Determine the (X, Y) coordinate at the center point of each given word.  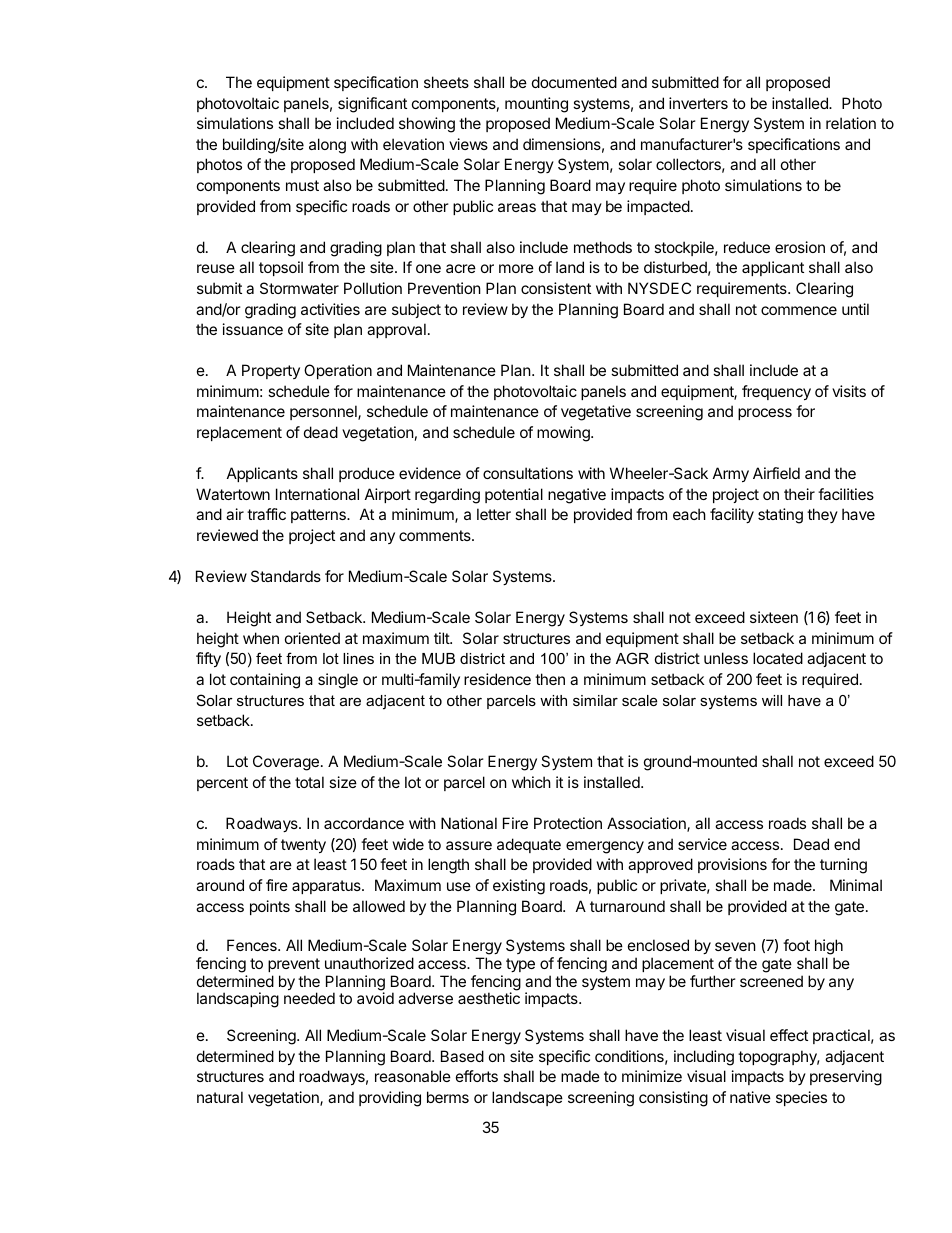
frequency (776, 392)
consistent (556, 288)
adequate (529, 845)
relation (851, 123)
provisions (732, 865)
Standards (286, 576)
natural (220, 1097)
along (327, 146)
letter (494, 514)
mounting (536, 105)
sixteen (774, 617)
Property (271, 371)
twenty (303, 846)
